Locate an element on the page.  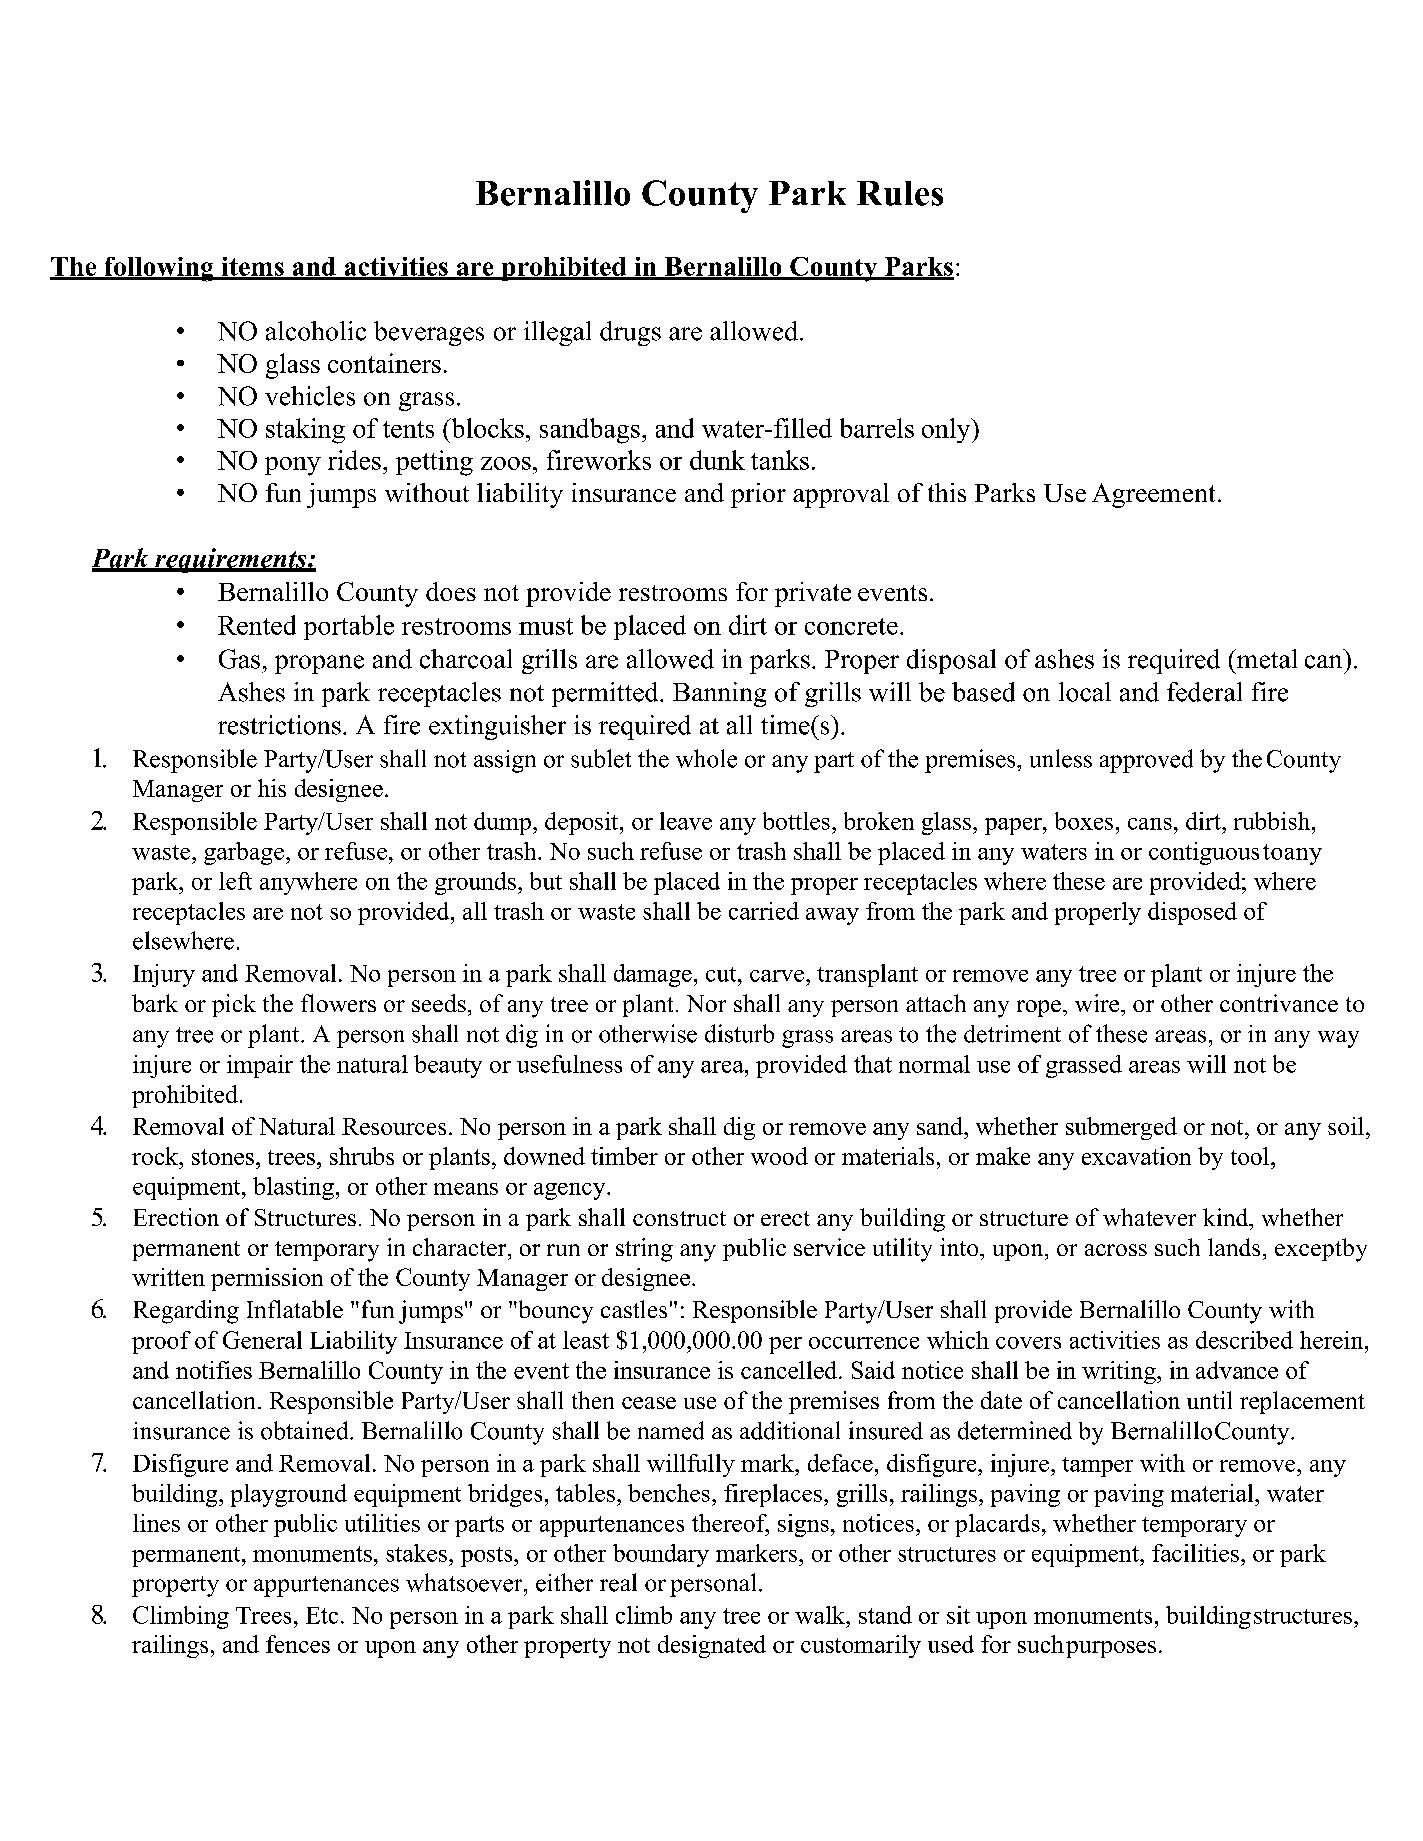
General is located at coordinates (262, 1340).
